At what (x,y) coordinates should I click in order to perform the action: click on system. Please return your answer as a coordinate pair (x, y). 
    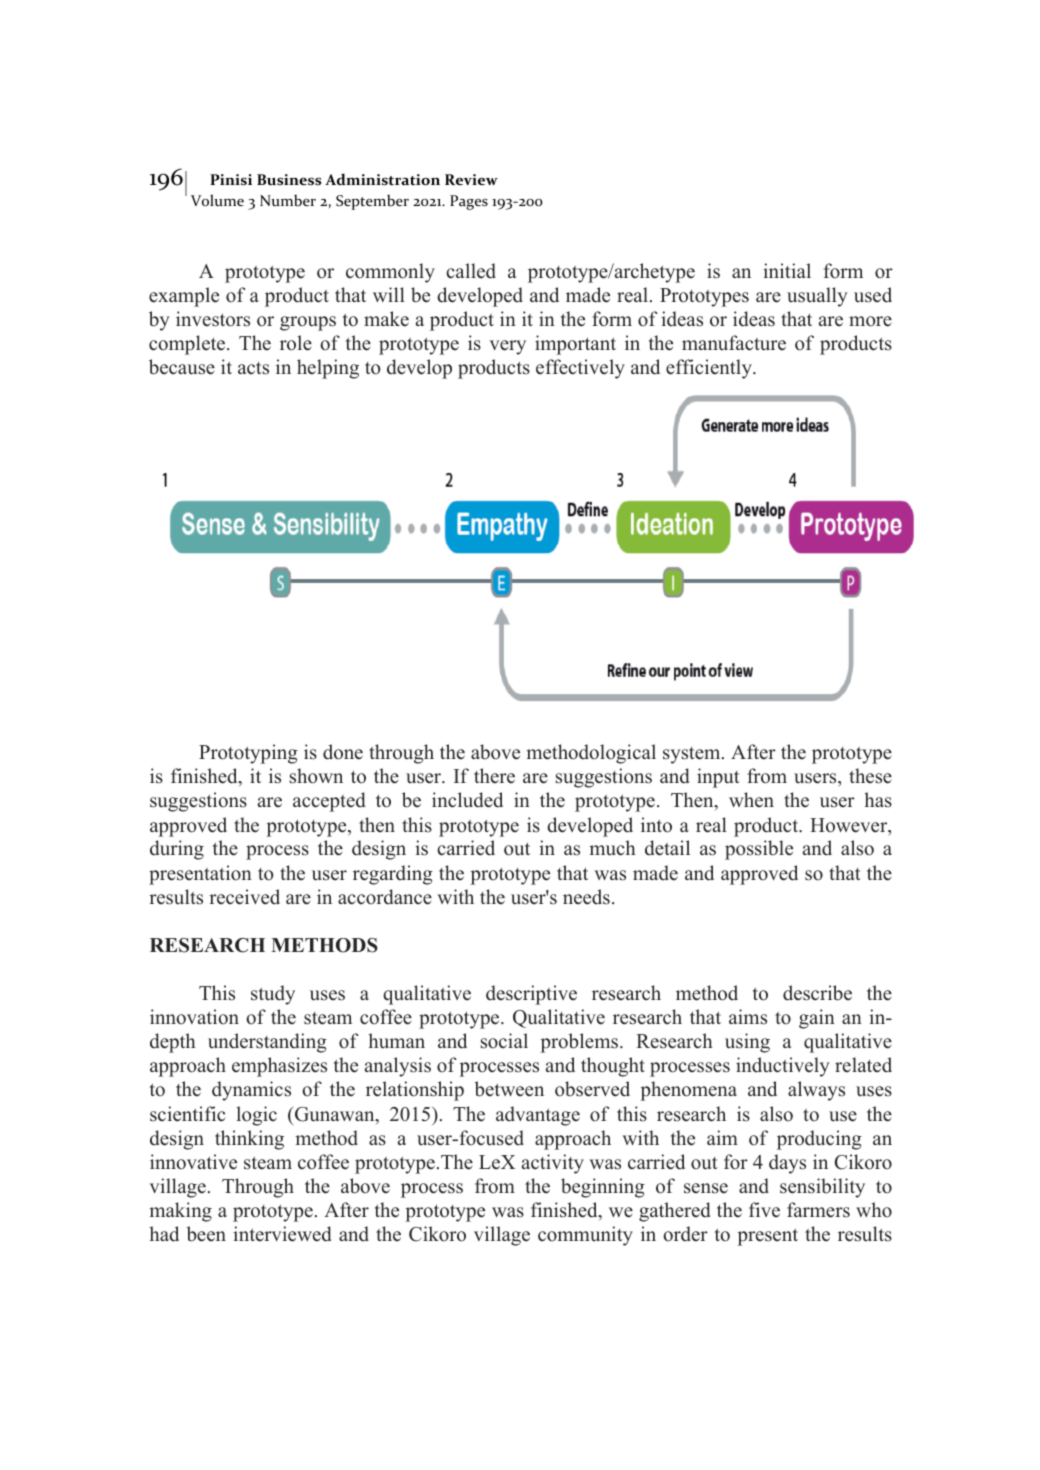
    Looking at the image, I should click on (693, 755).
